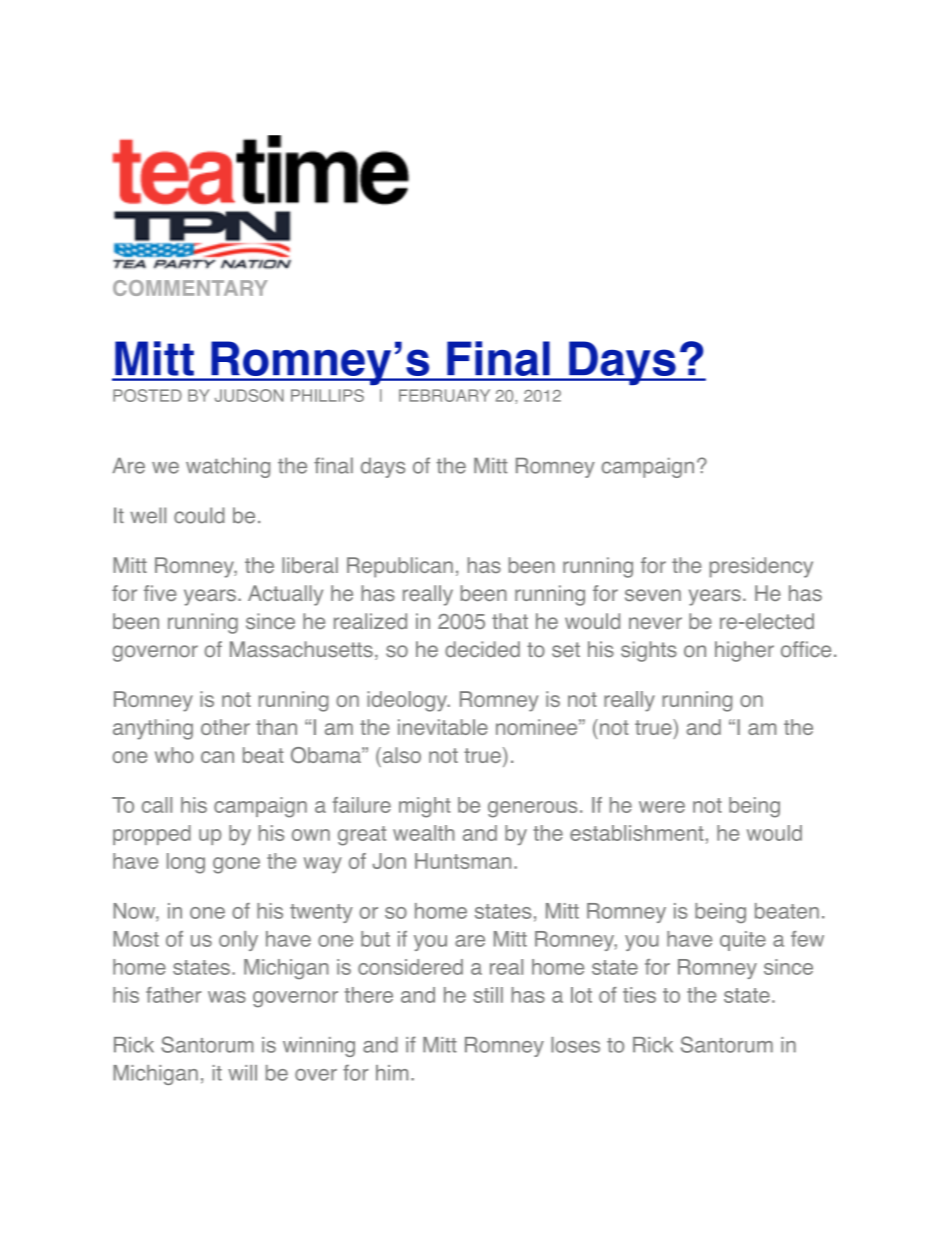 The image size is (952, 1233). I want to click on presidency, so click(761, 567).
